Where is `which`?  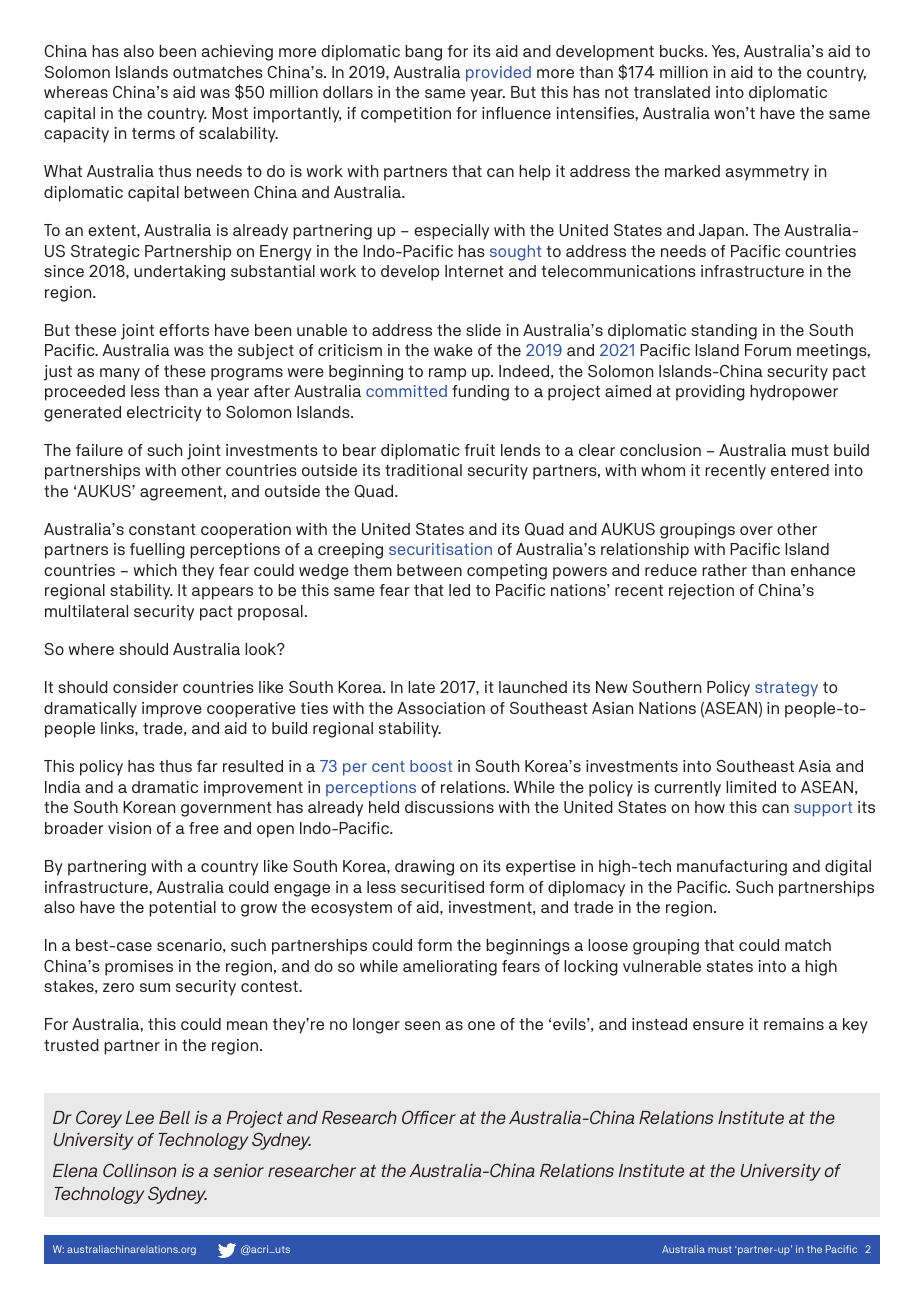 which is located at coordinates (155, 570).
